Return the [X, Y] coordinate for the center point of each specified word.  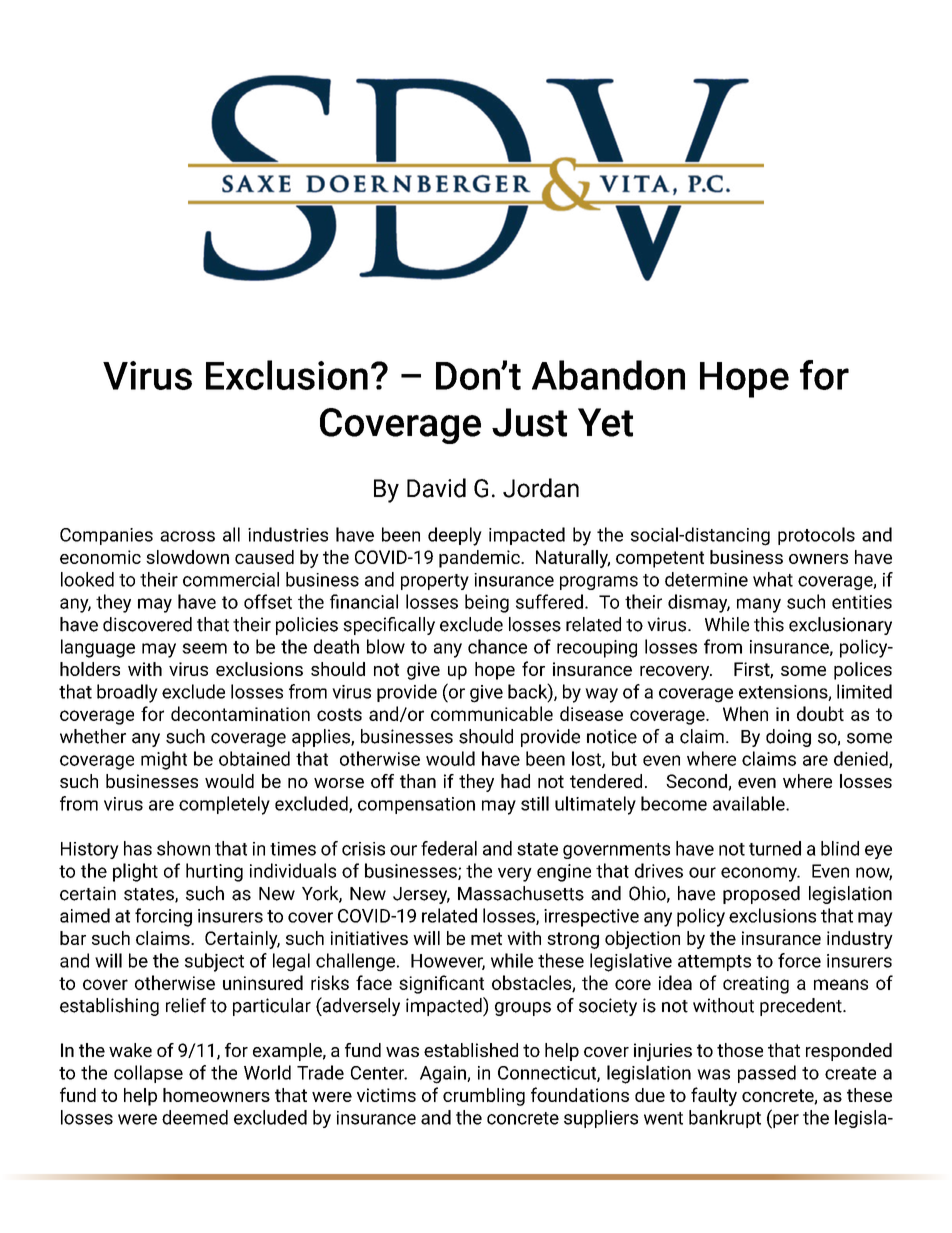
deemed [195, 1117]
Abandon [608, 375]
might [164, 760]
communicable [492, 713]
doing [788, 738]
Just [529, 422]
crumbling [484, 1097]
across [187, 536]
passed [767, 1074]
